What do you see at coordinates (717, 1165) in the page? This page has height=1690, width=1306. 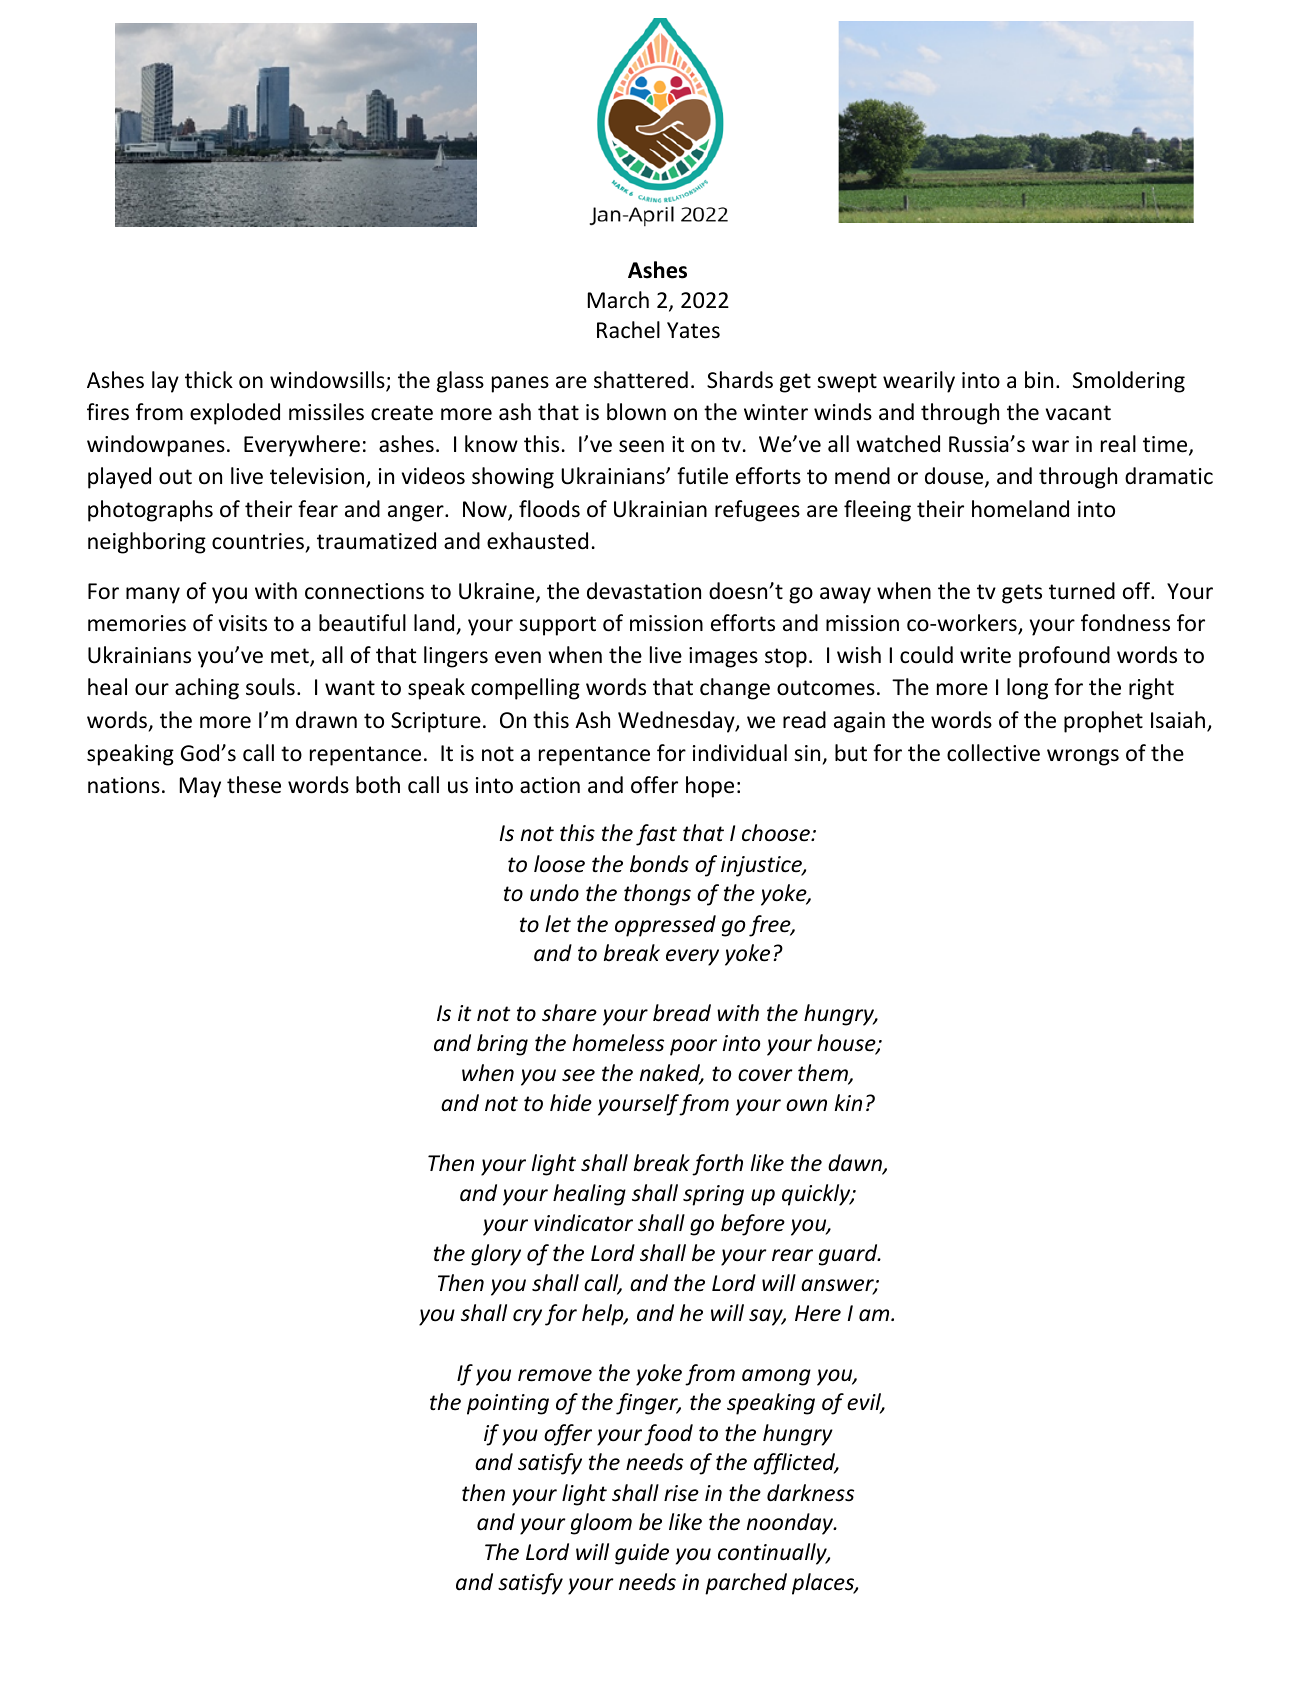 I see `forth` at bounding box center [717, 1165].
